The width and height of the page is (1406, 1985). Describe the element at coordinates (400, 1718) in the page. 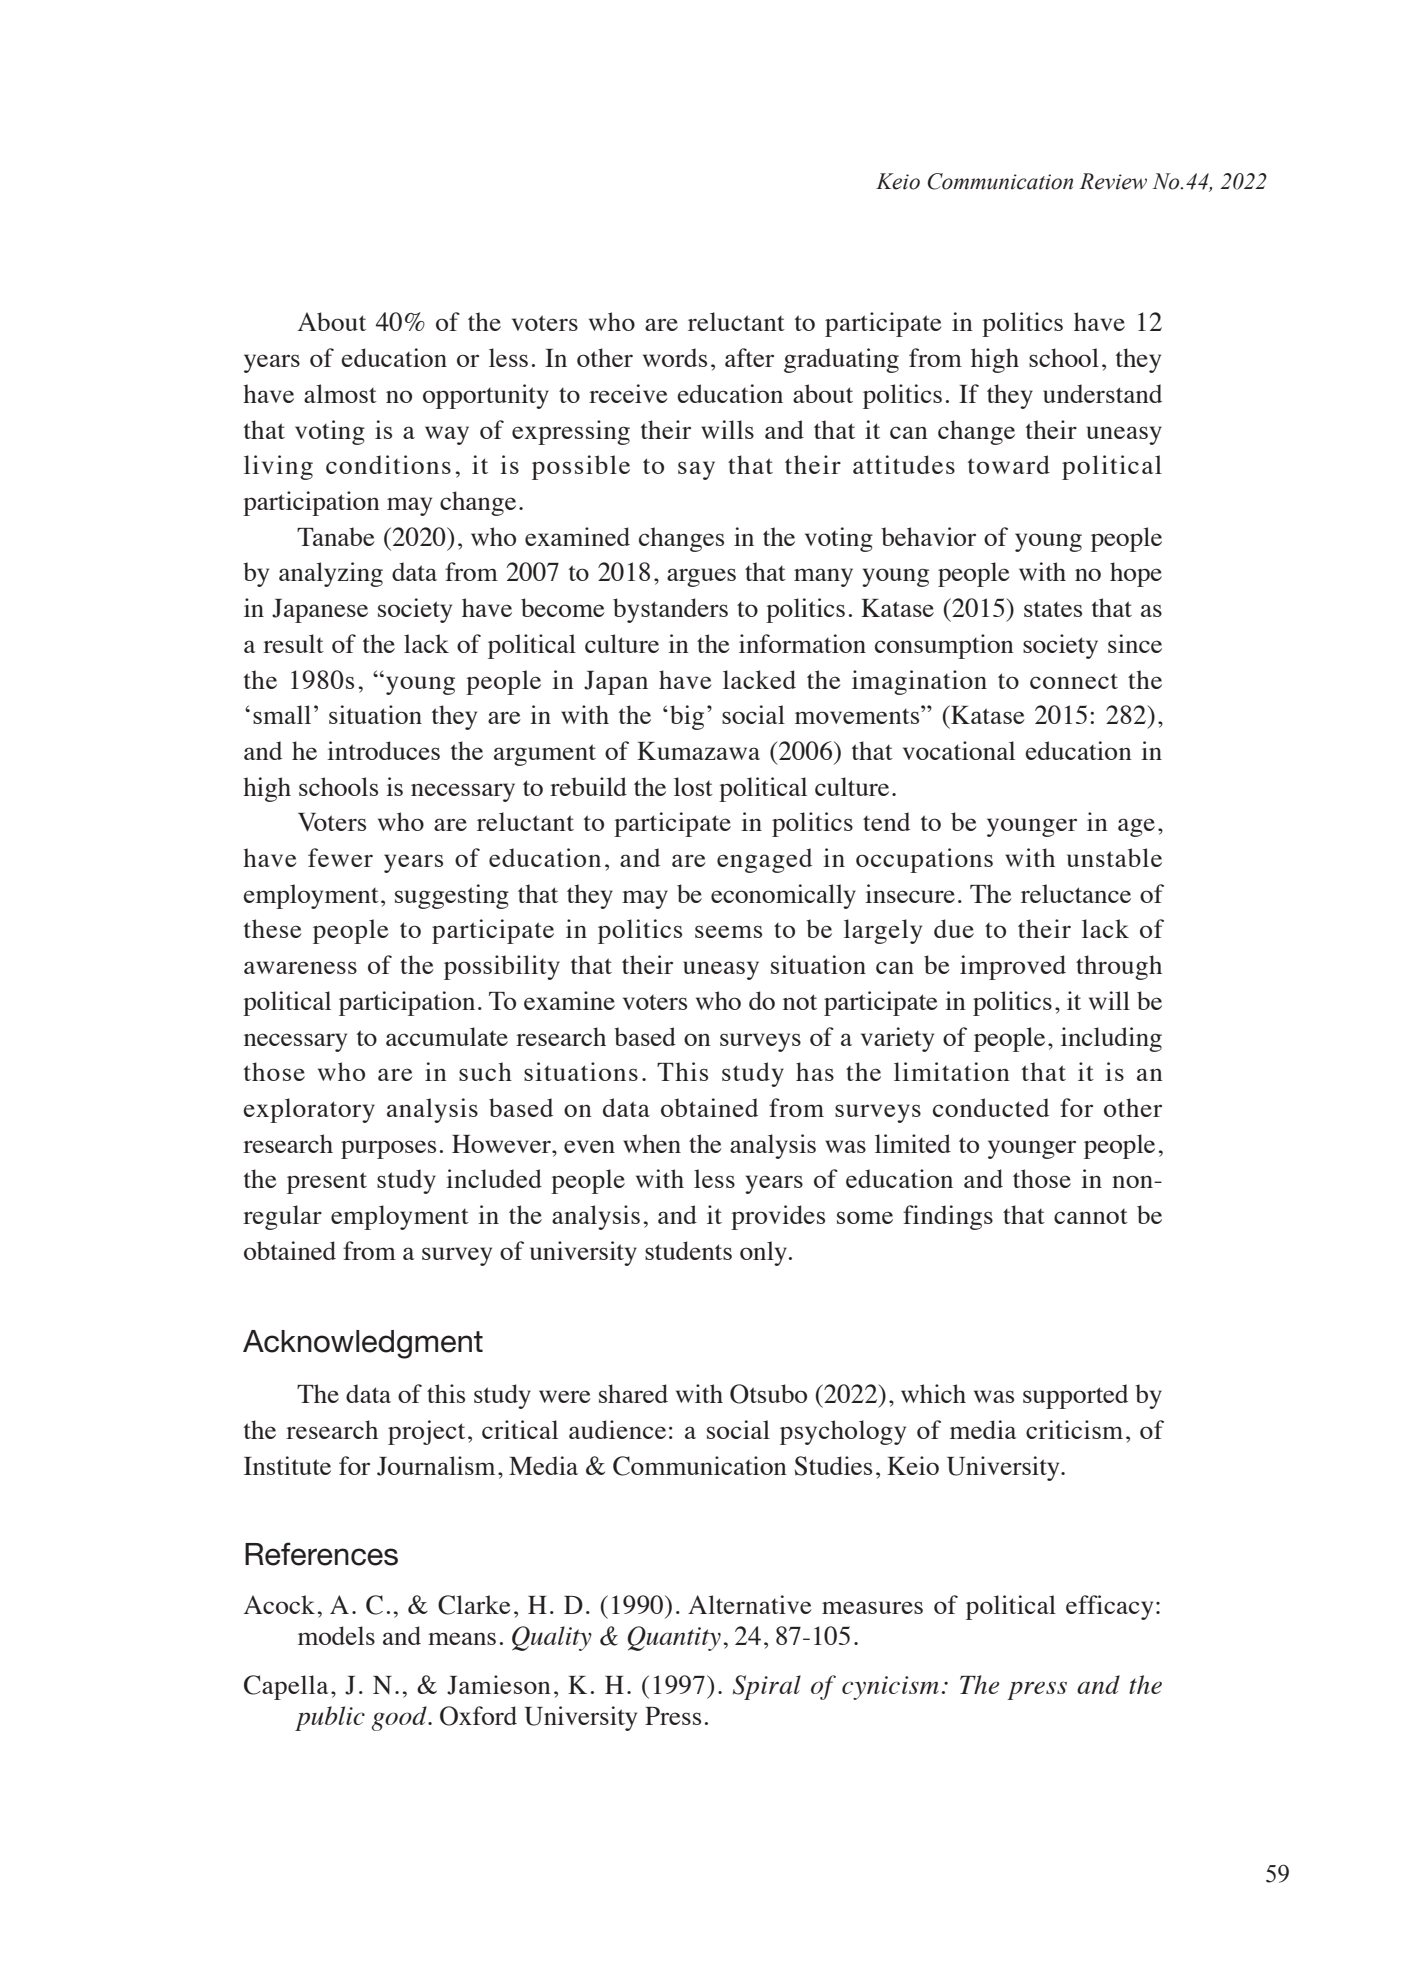

I see `good` at that location.
